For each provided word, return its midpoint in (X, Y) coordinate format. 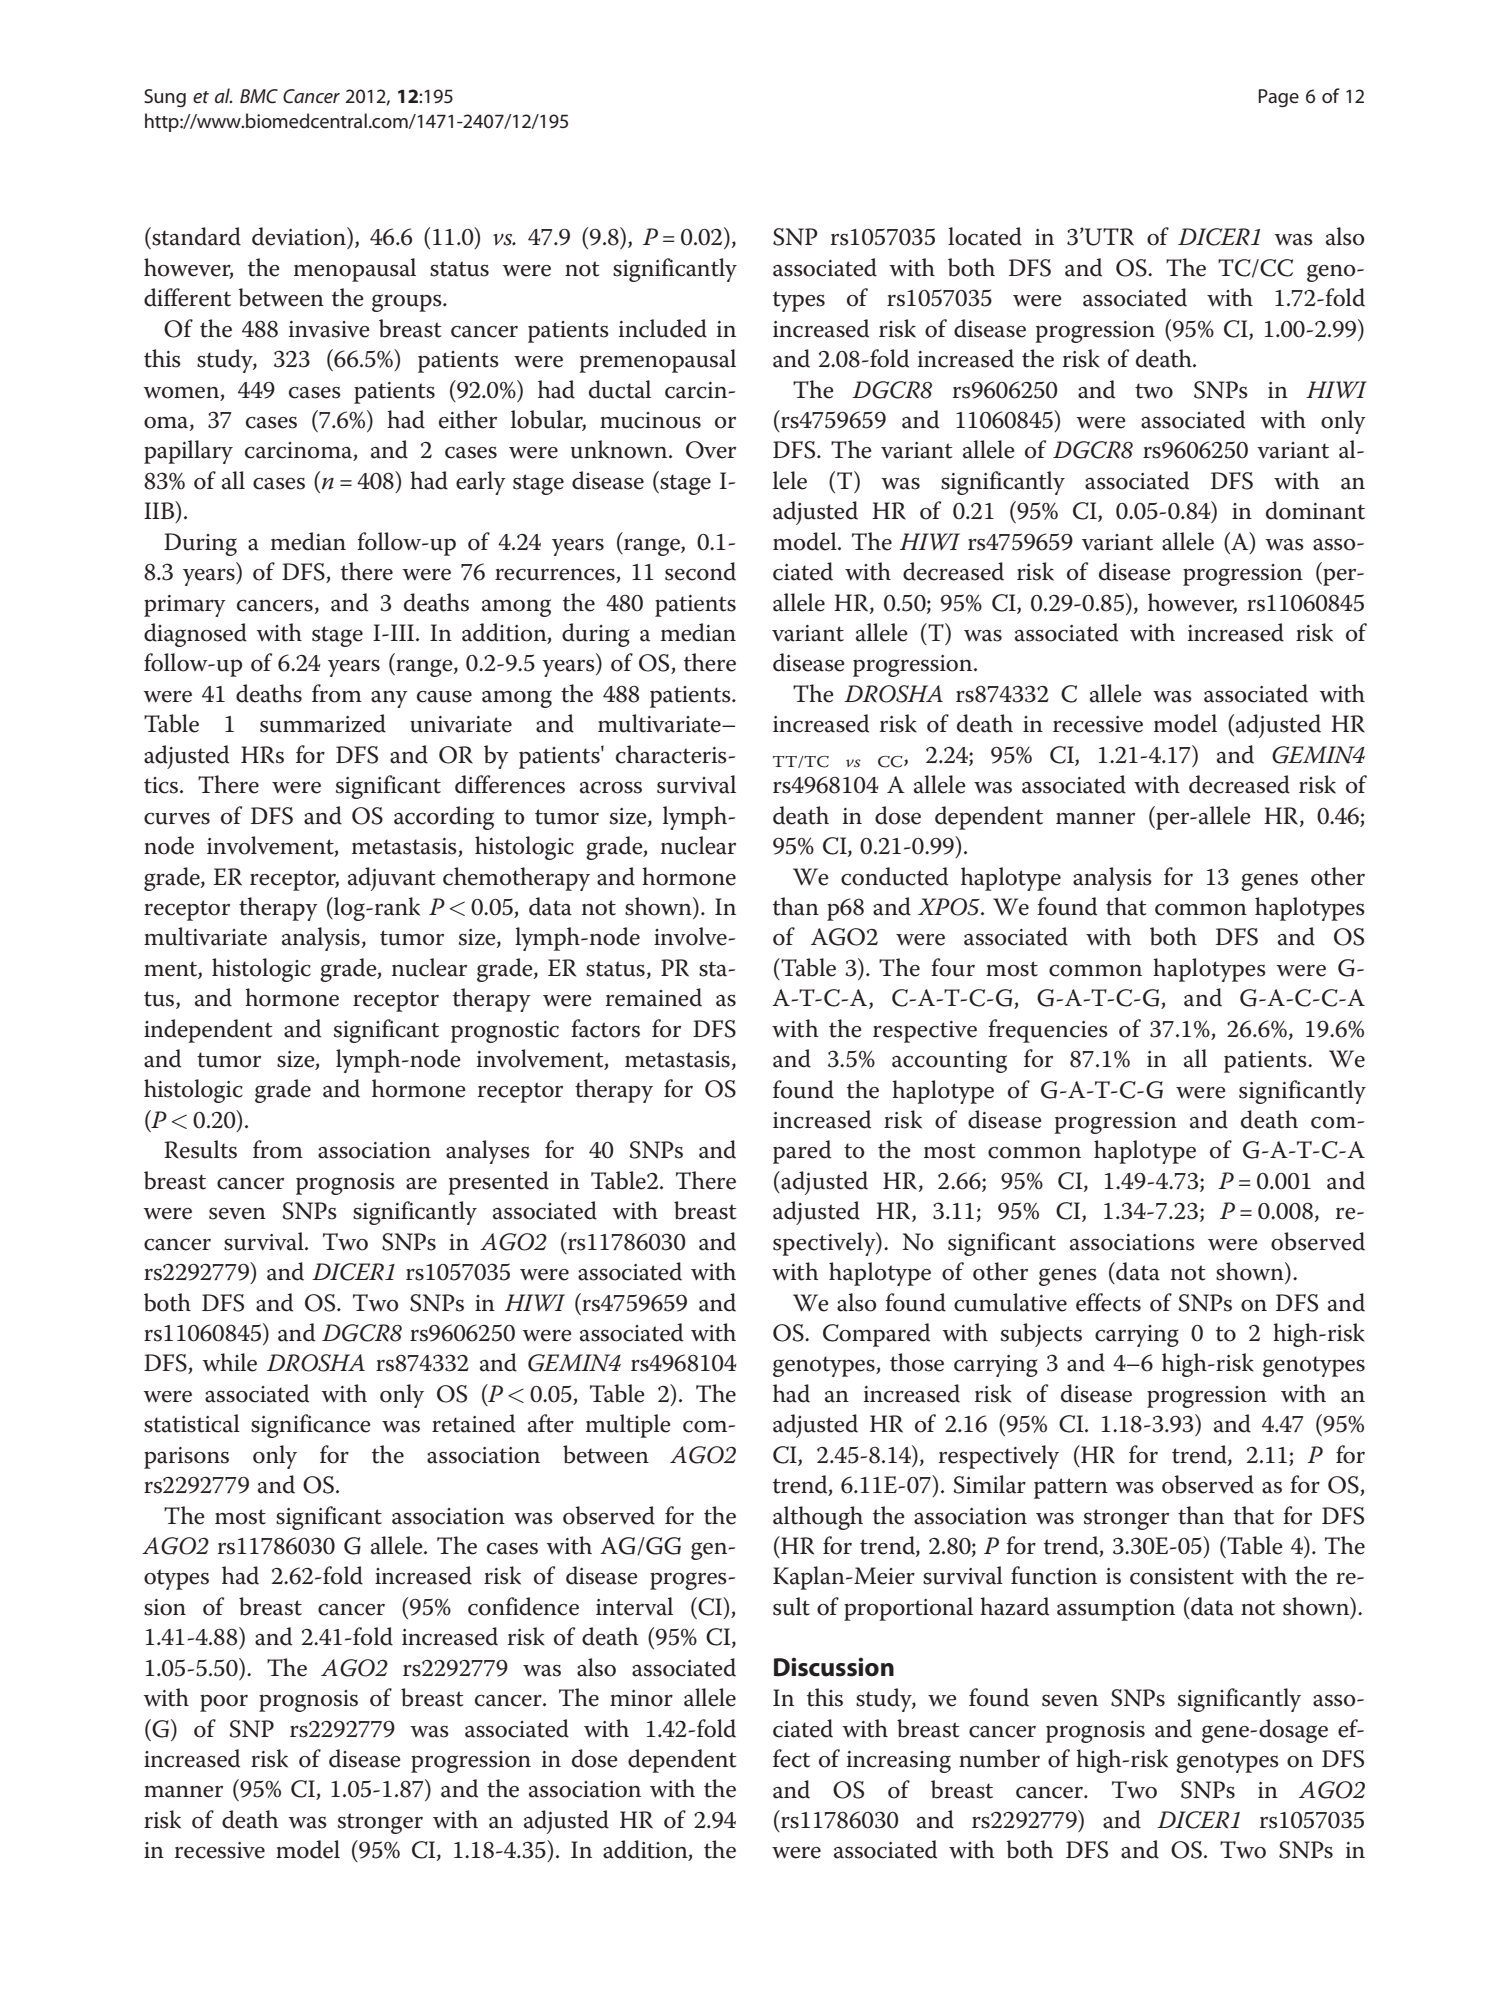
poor (224, 1703)
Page (1278, 98)
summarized (323, 723)
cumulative (1010, 1302)
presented (499, 1183)
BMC (259, 96)
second (700, 571)
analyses (488, 1152)
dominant (1315, 510)
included (663, 328)
